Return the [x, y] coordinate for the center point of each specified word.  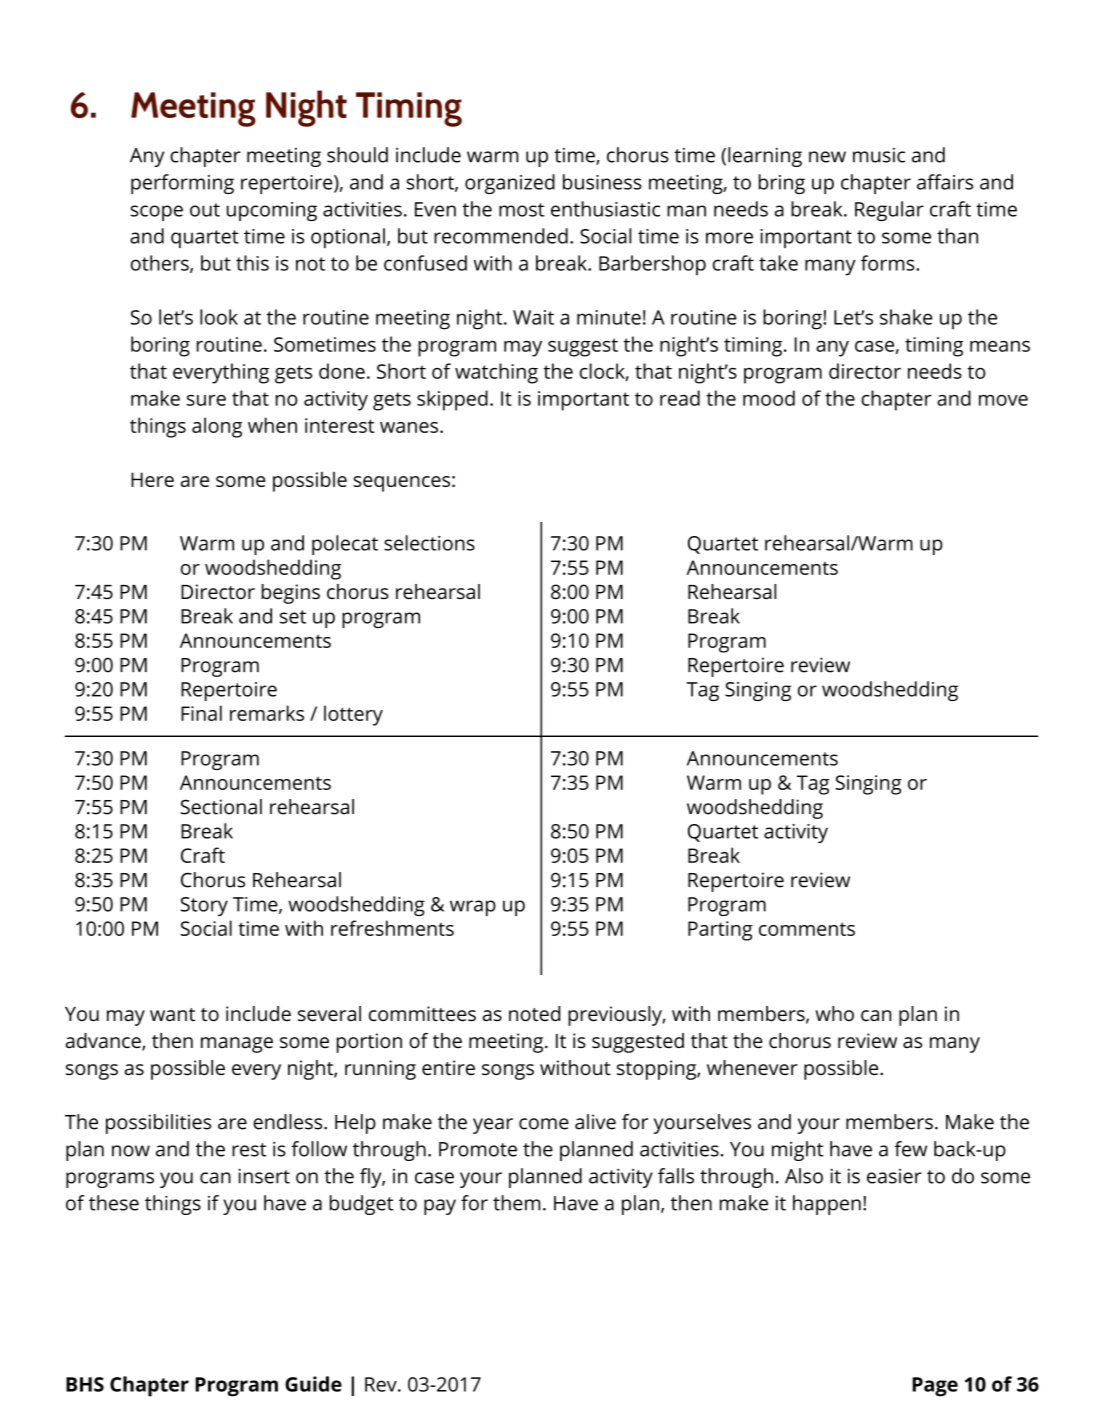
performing [182, 184]
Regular [889, 211]
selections [429, 543]
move [1003, 400]
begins [291, 594]
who [834, 1013]
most [521, 210]
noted [534, 1013]
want [172, 1014]
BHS [85, 1384]
